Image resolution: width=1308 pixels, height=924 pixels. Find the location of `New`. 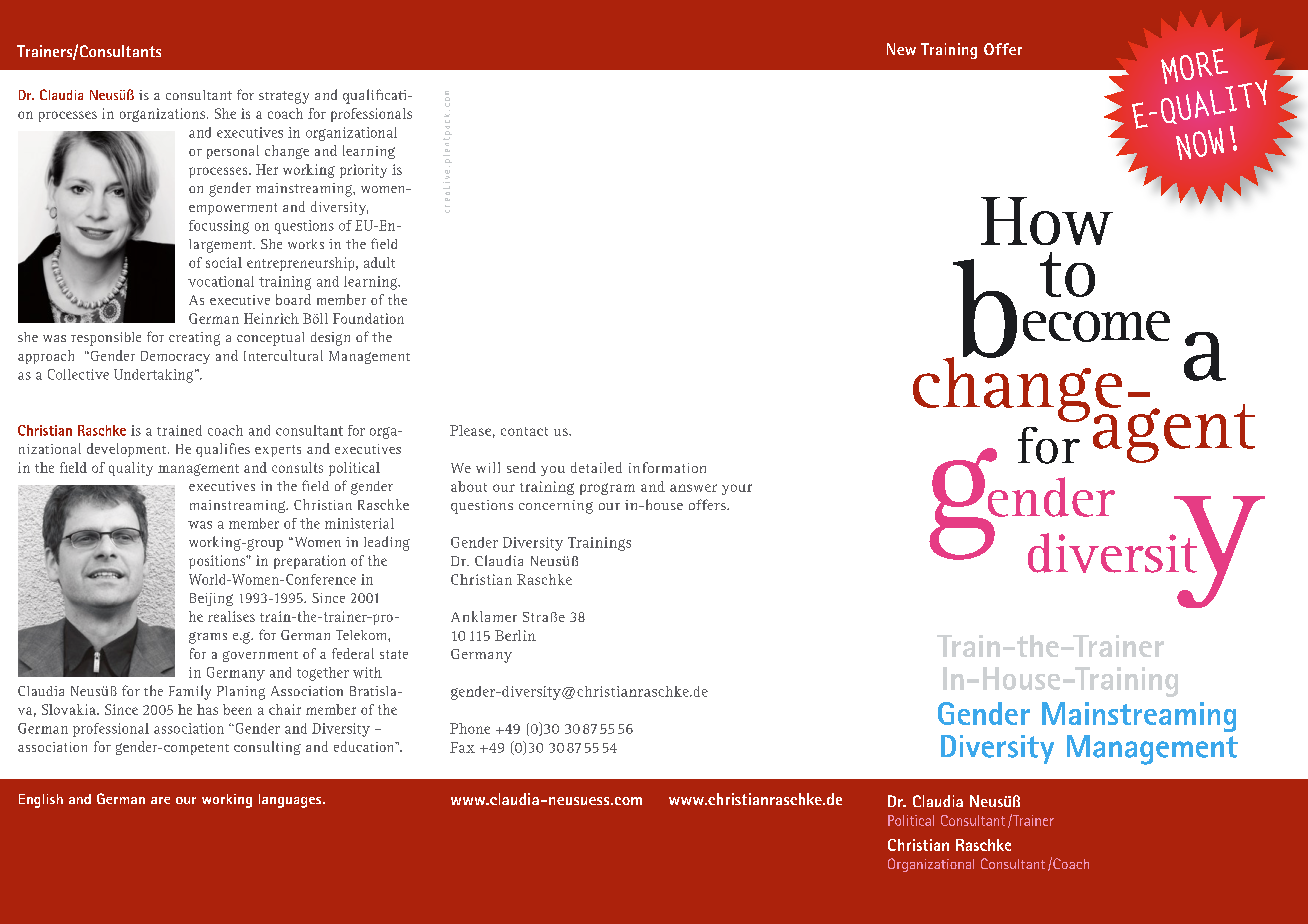

New is located at coordinates (901, 49).
